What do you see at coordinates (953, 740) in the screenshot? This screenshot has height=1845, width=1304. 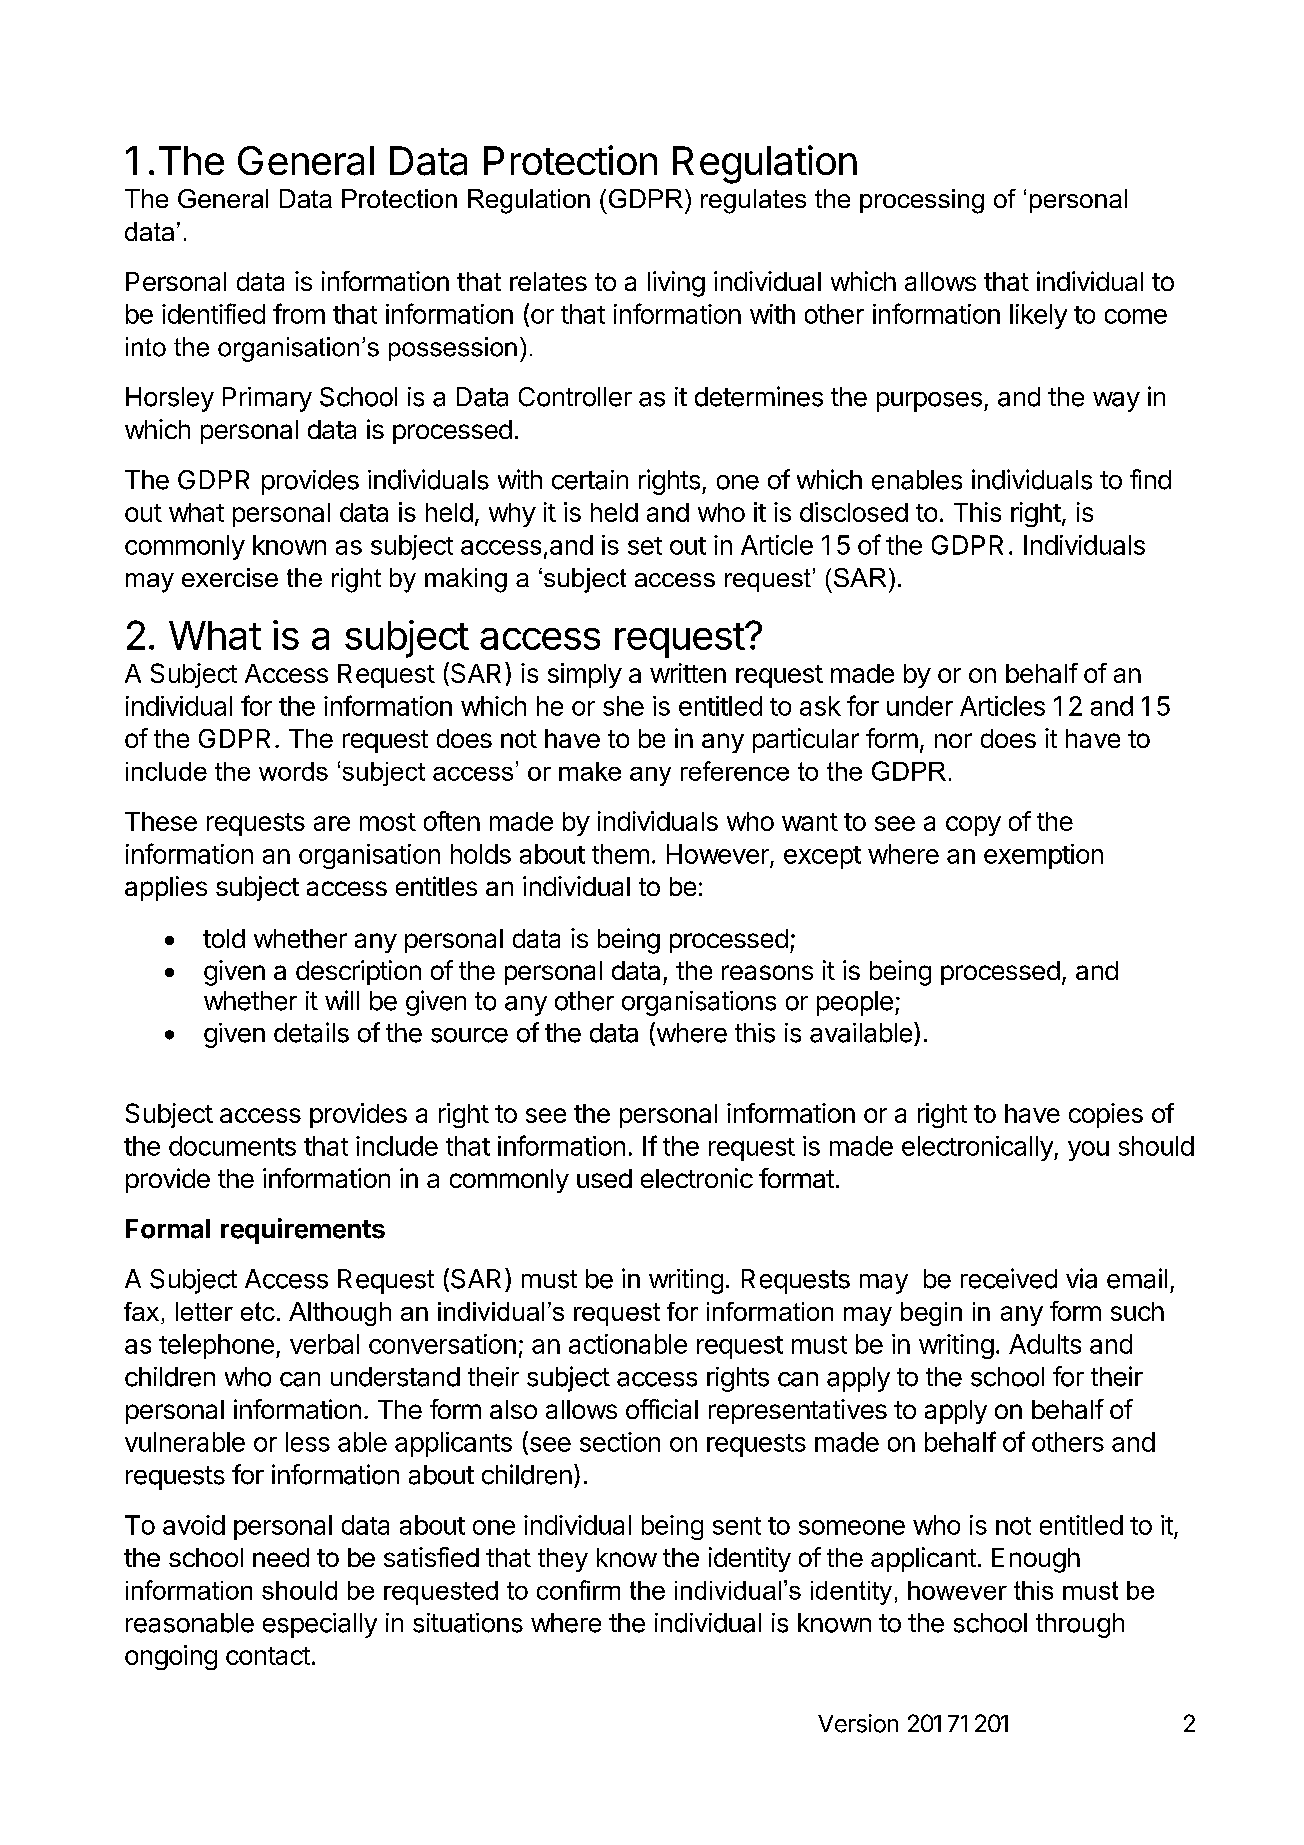 I see `nor` at bounding box center [953, 740].
